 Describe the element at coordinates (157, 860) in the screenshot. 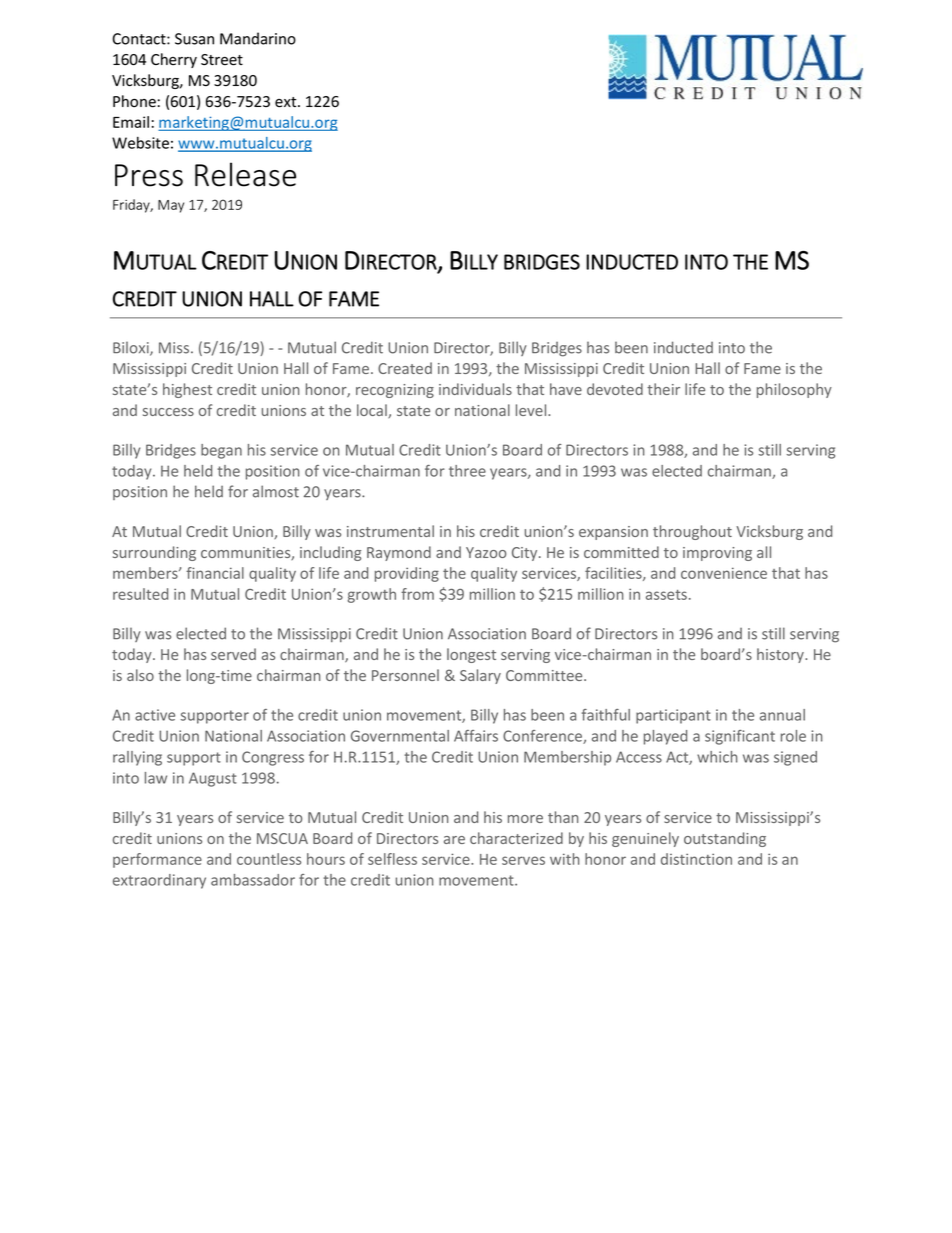

I see `performance` at that location.
